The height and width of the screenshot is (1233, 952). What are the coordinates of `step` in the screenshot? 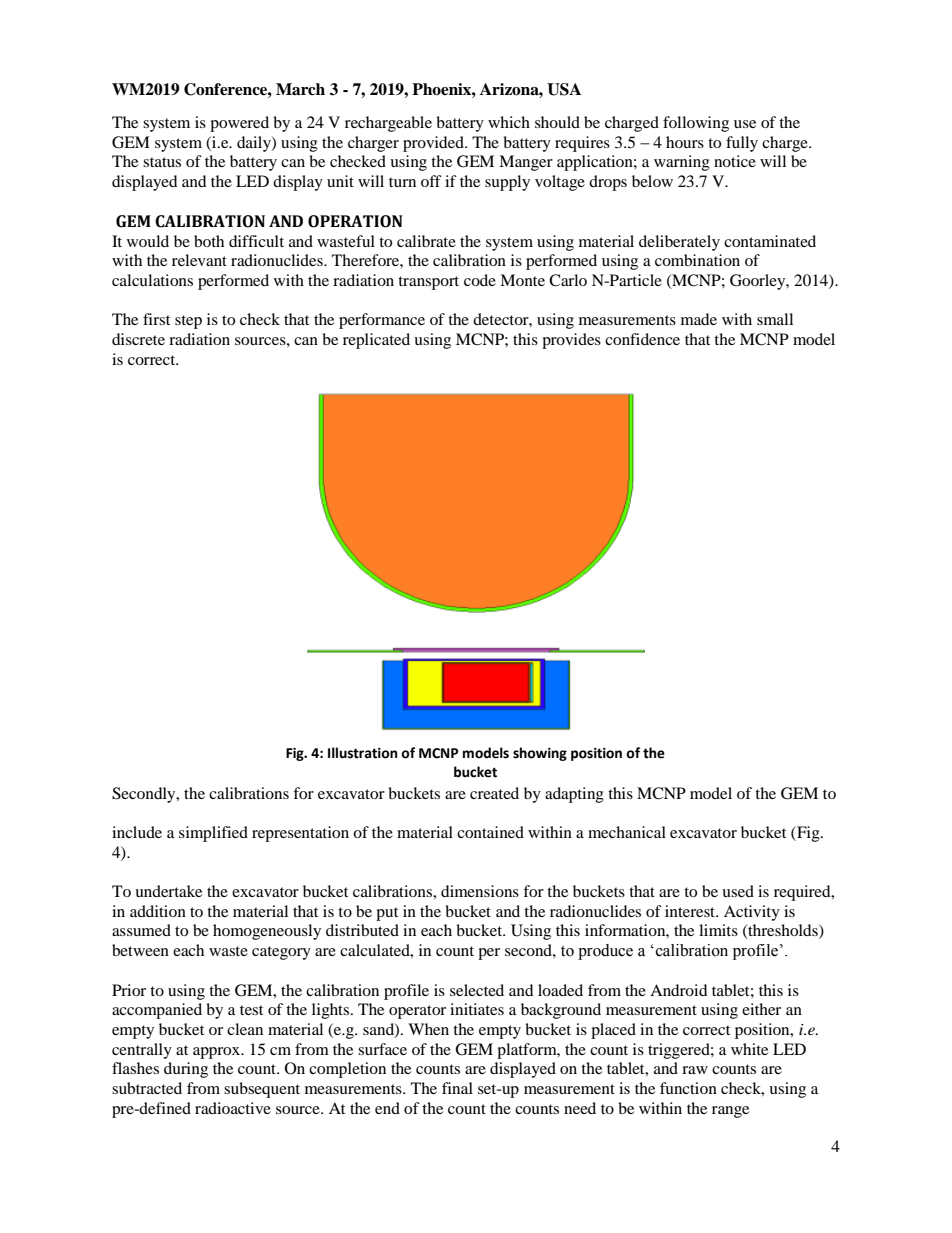 It's located at (188, 322).
